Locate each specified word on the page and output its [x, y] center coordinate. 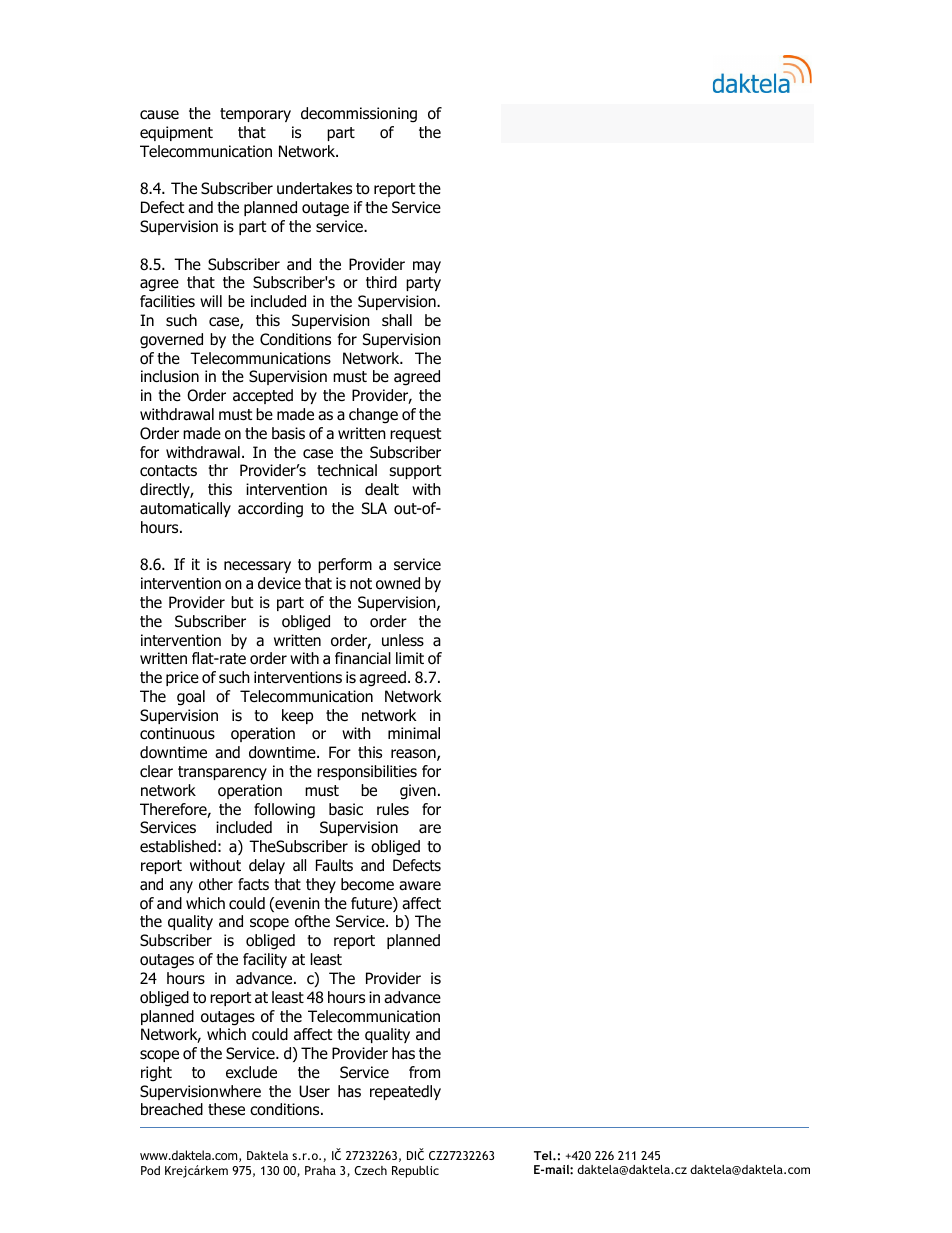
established [178, 846]
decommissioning [359, 115]
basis [288, 433]
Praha [320, 1170]
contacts [168, 471]
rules [393, 809]
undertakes [314, 188]
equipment [176, 133]
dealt [382, 489]
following [284, 811]
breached [172, 1109]
